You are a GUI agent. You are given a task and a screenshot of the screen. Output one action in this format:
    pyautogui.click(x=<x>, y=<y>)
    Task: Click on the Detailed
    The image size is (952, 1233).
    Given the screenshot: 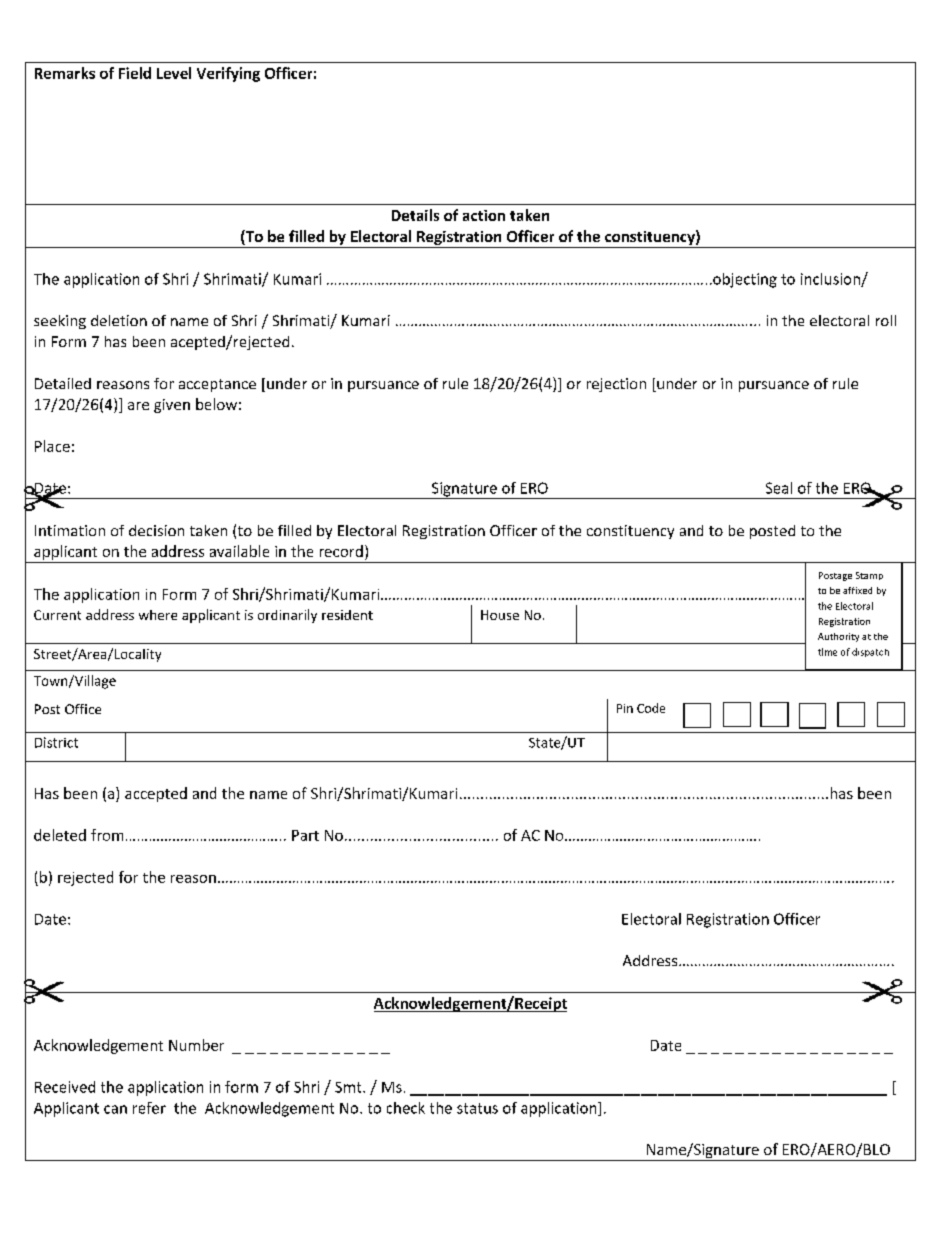 What is the action you would take?
    pyautogui.click(x=63, y=383)
